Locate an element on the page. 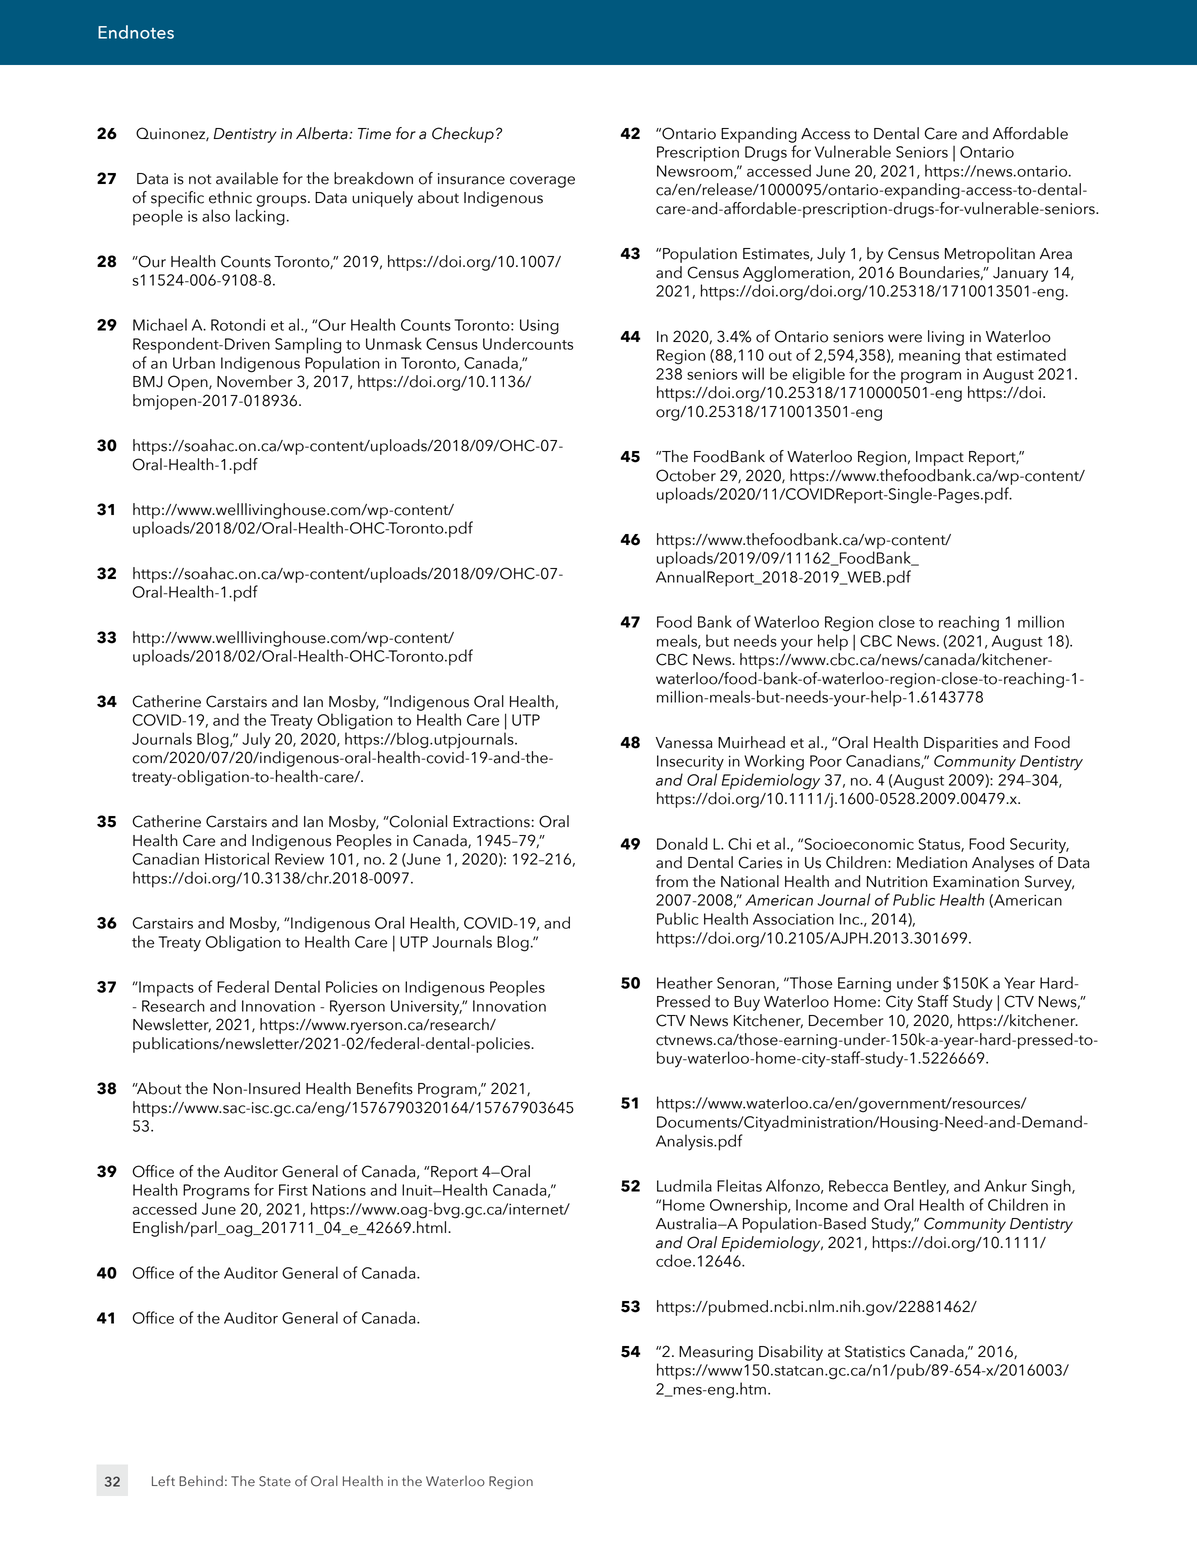 This image has height=1549, width=1197. State is located at coordinates (275, 1481).
